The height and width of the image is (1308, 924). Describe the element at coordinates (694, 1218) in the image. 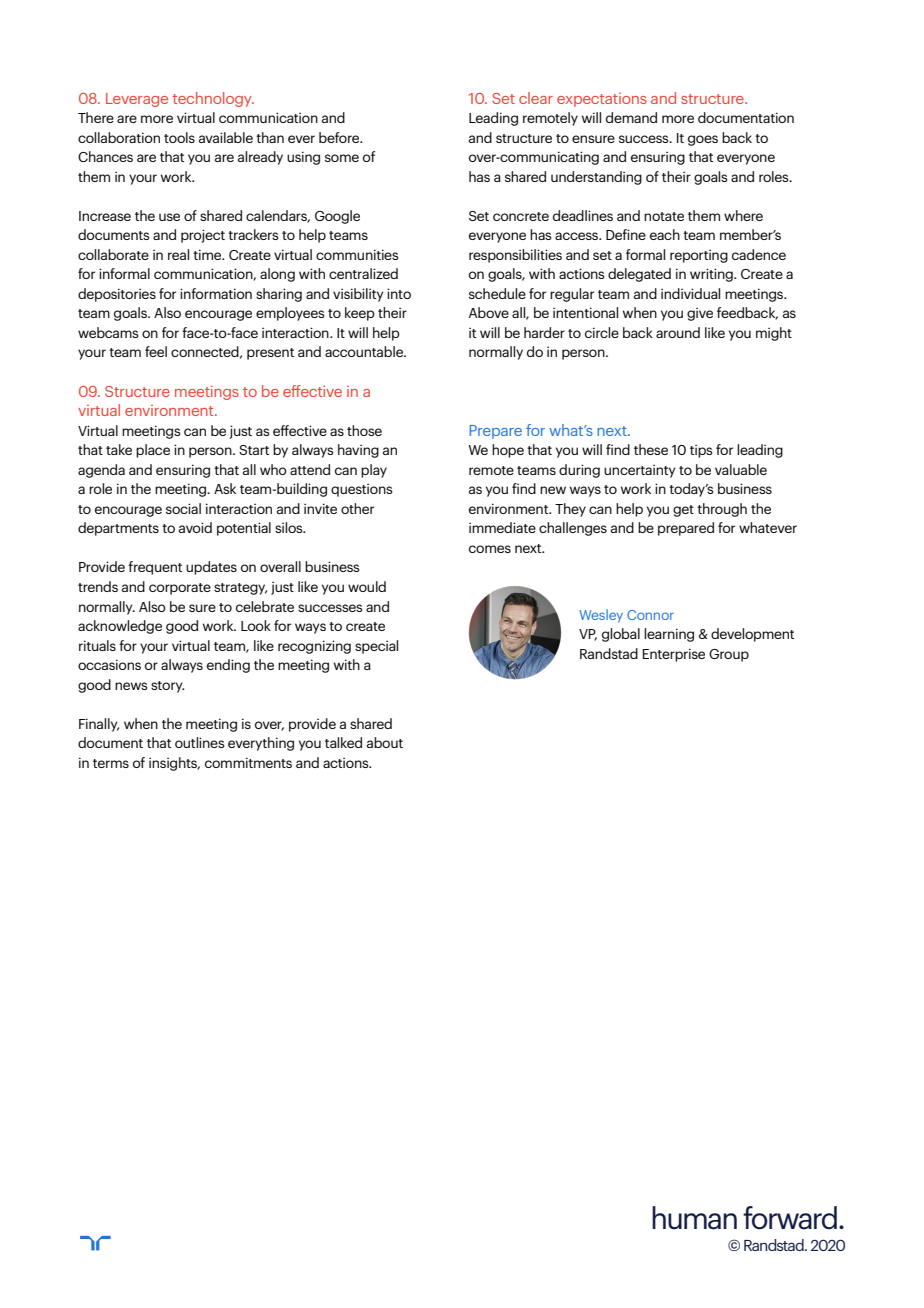

I see `human` at that location.
